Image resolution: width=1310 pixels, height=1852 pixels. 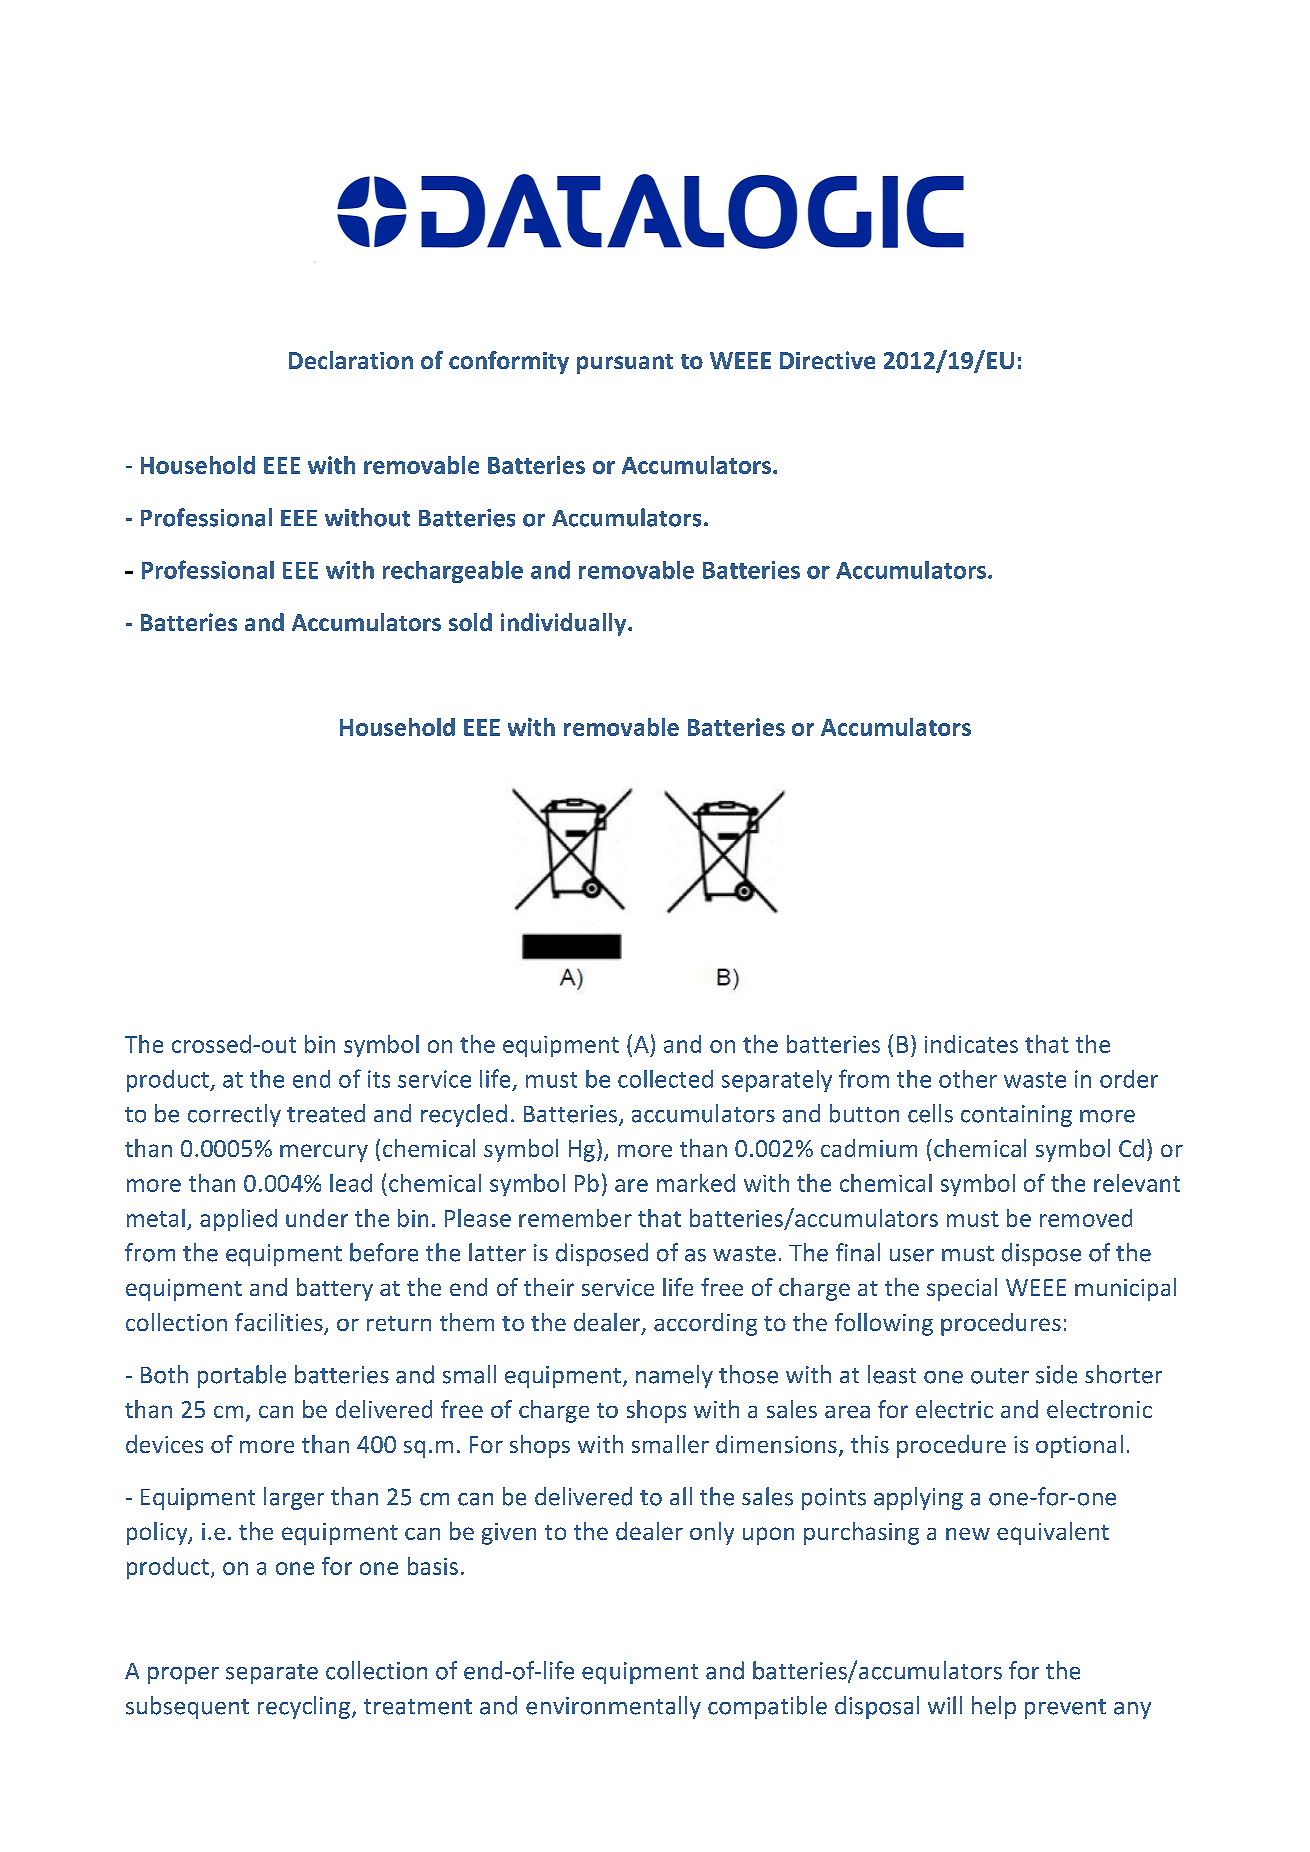 What do you see at coordinates (565, 624) in the screenshot?
I see `individually` at bounding box center [565, 624].
